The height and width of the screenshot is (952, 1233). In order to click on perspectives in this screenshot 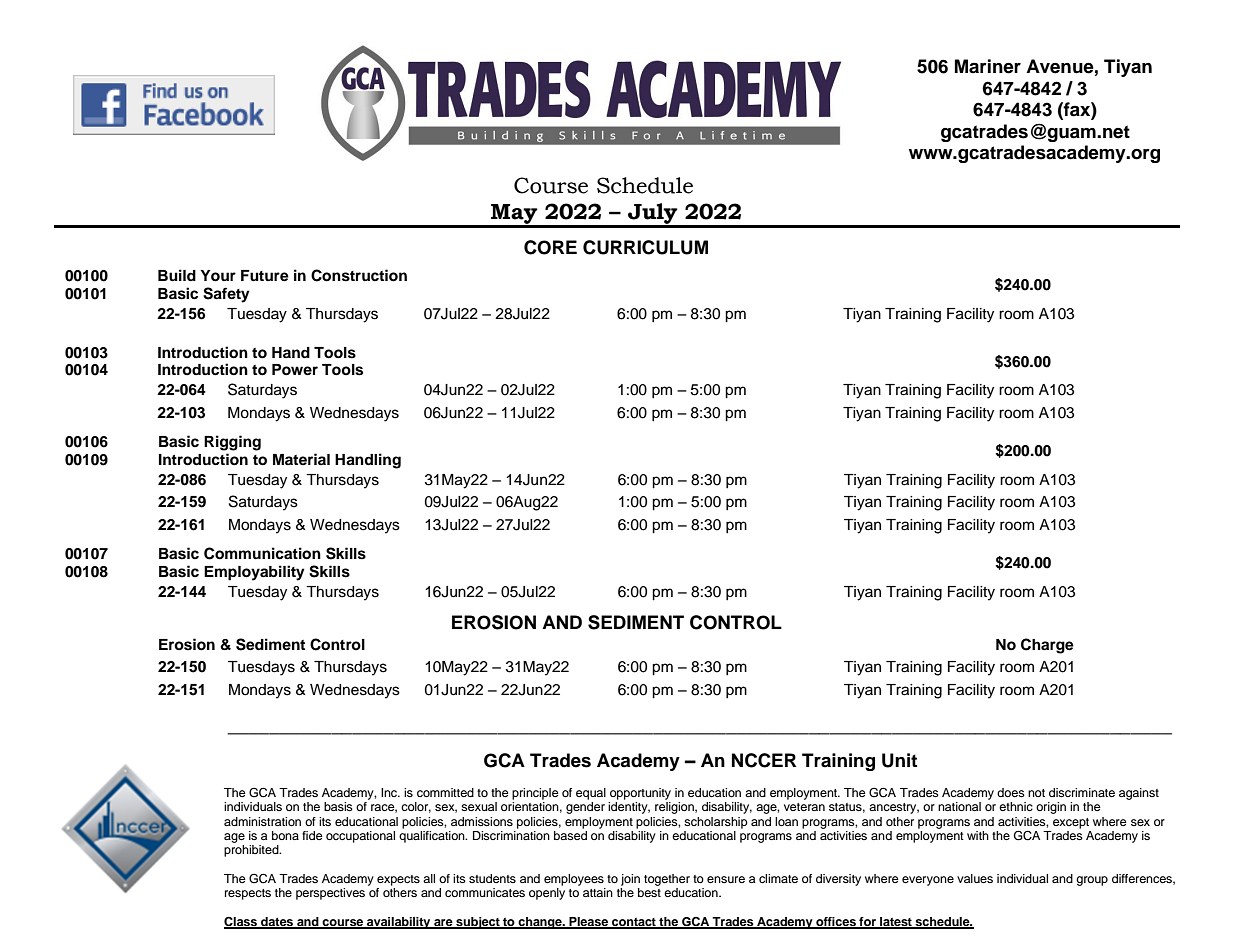, I will do `click(330, 894)`.
